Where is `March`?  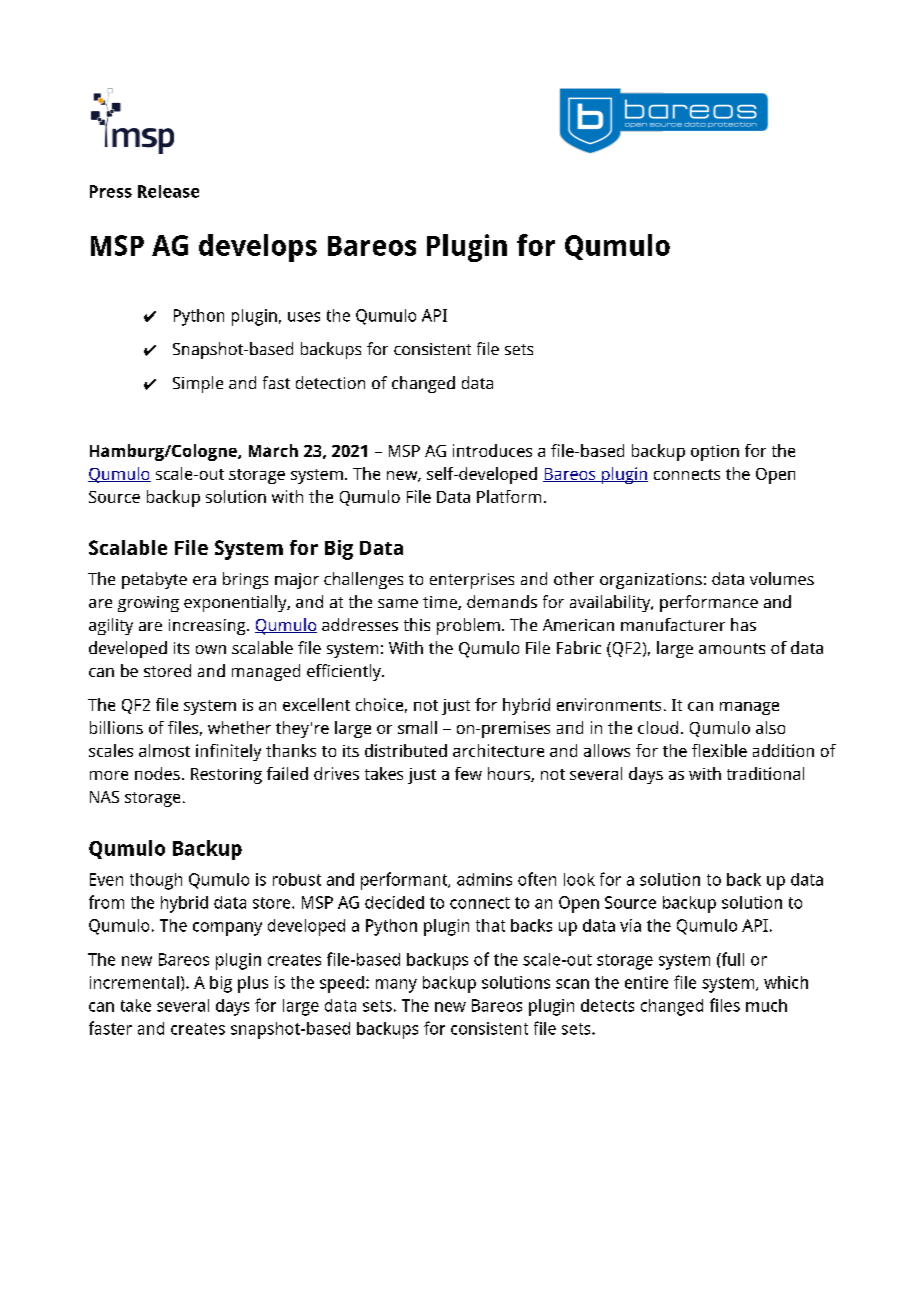
March is located at coordinates (273, 450).
